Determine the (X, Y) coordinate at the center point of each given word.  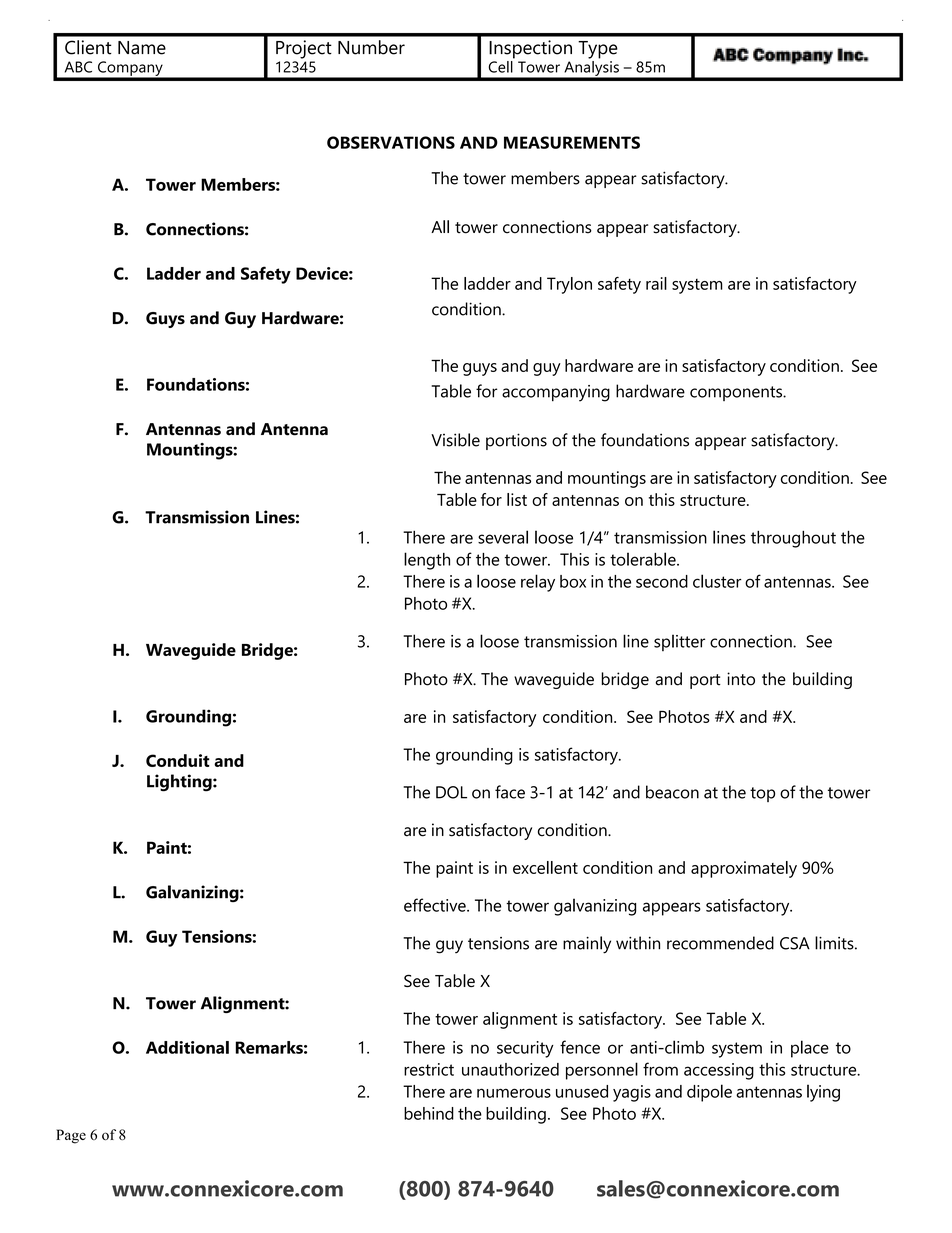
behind (429, 1113)
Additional (187, 1047)
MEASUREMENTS (572, 142)
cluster (717, 581)
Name (142, 48)
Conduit (178, 760)
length (427, 561)
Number (371, 47)
